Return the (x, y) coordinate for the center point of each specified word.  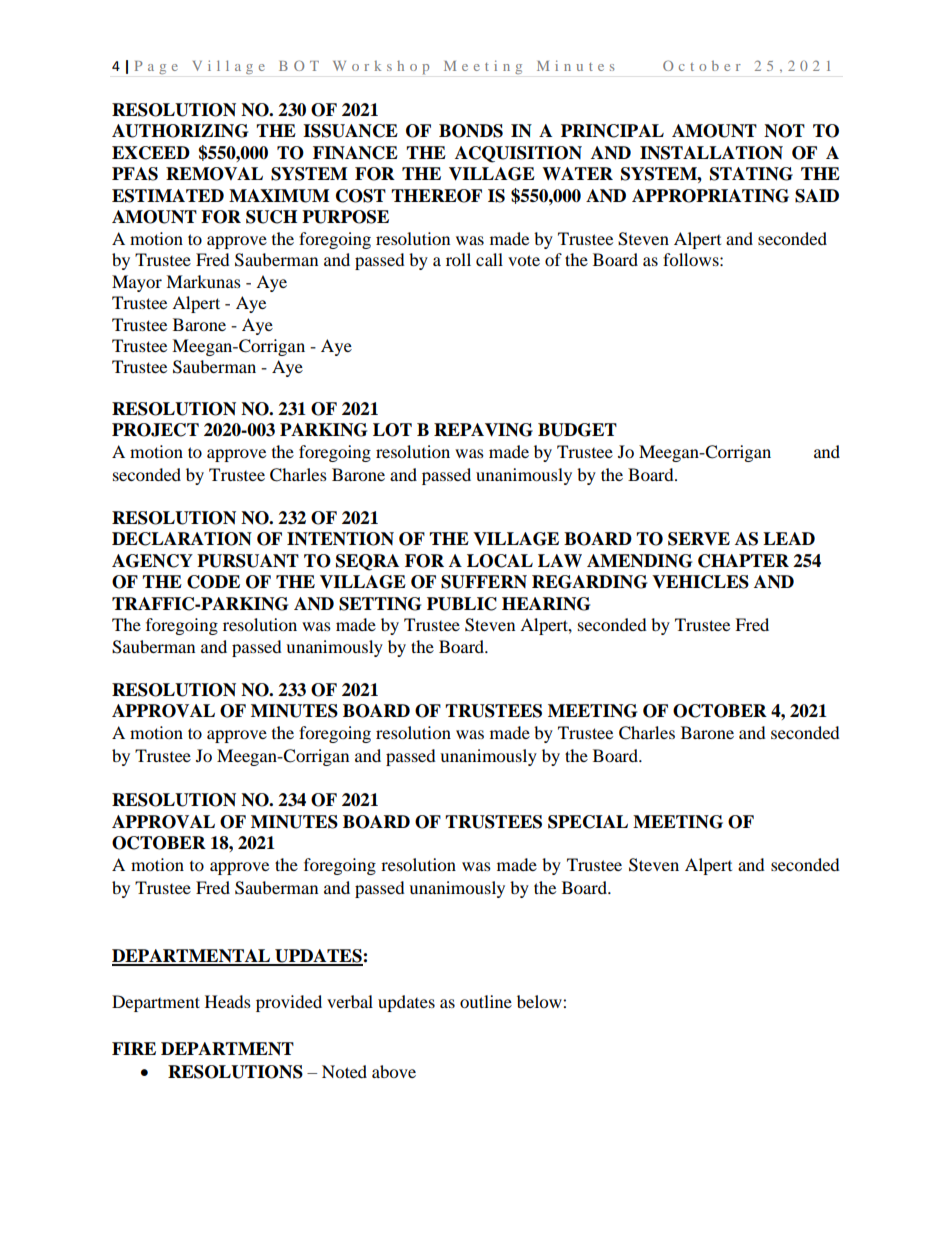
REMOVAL (214, 174)
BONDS (471, 131)
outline (486, 1001)
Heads (228, 1001)
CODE (213, 582)
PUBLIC (462, 604)
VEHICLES (700, 582)
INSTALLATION (711, 153)
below (540, 1001)
